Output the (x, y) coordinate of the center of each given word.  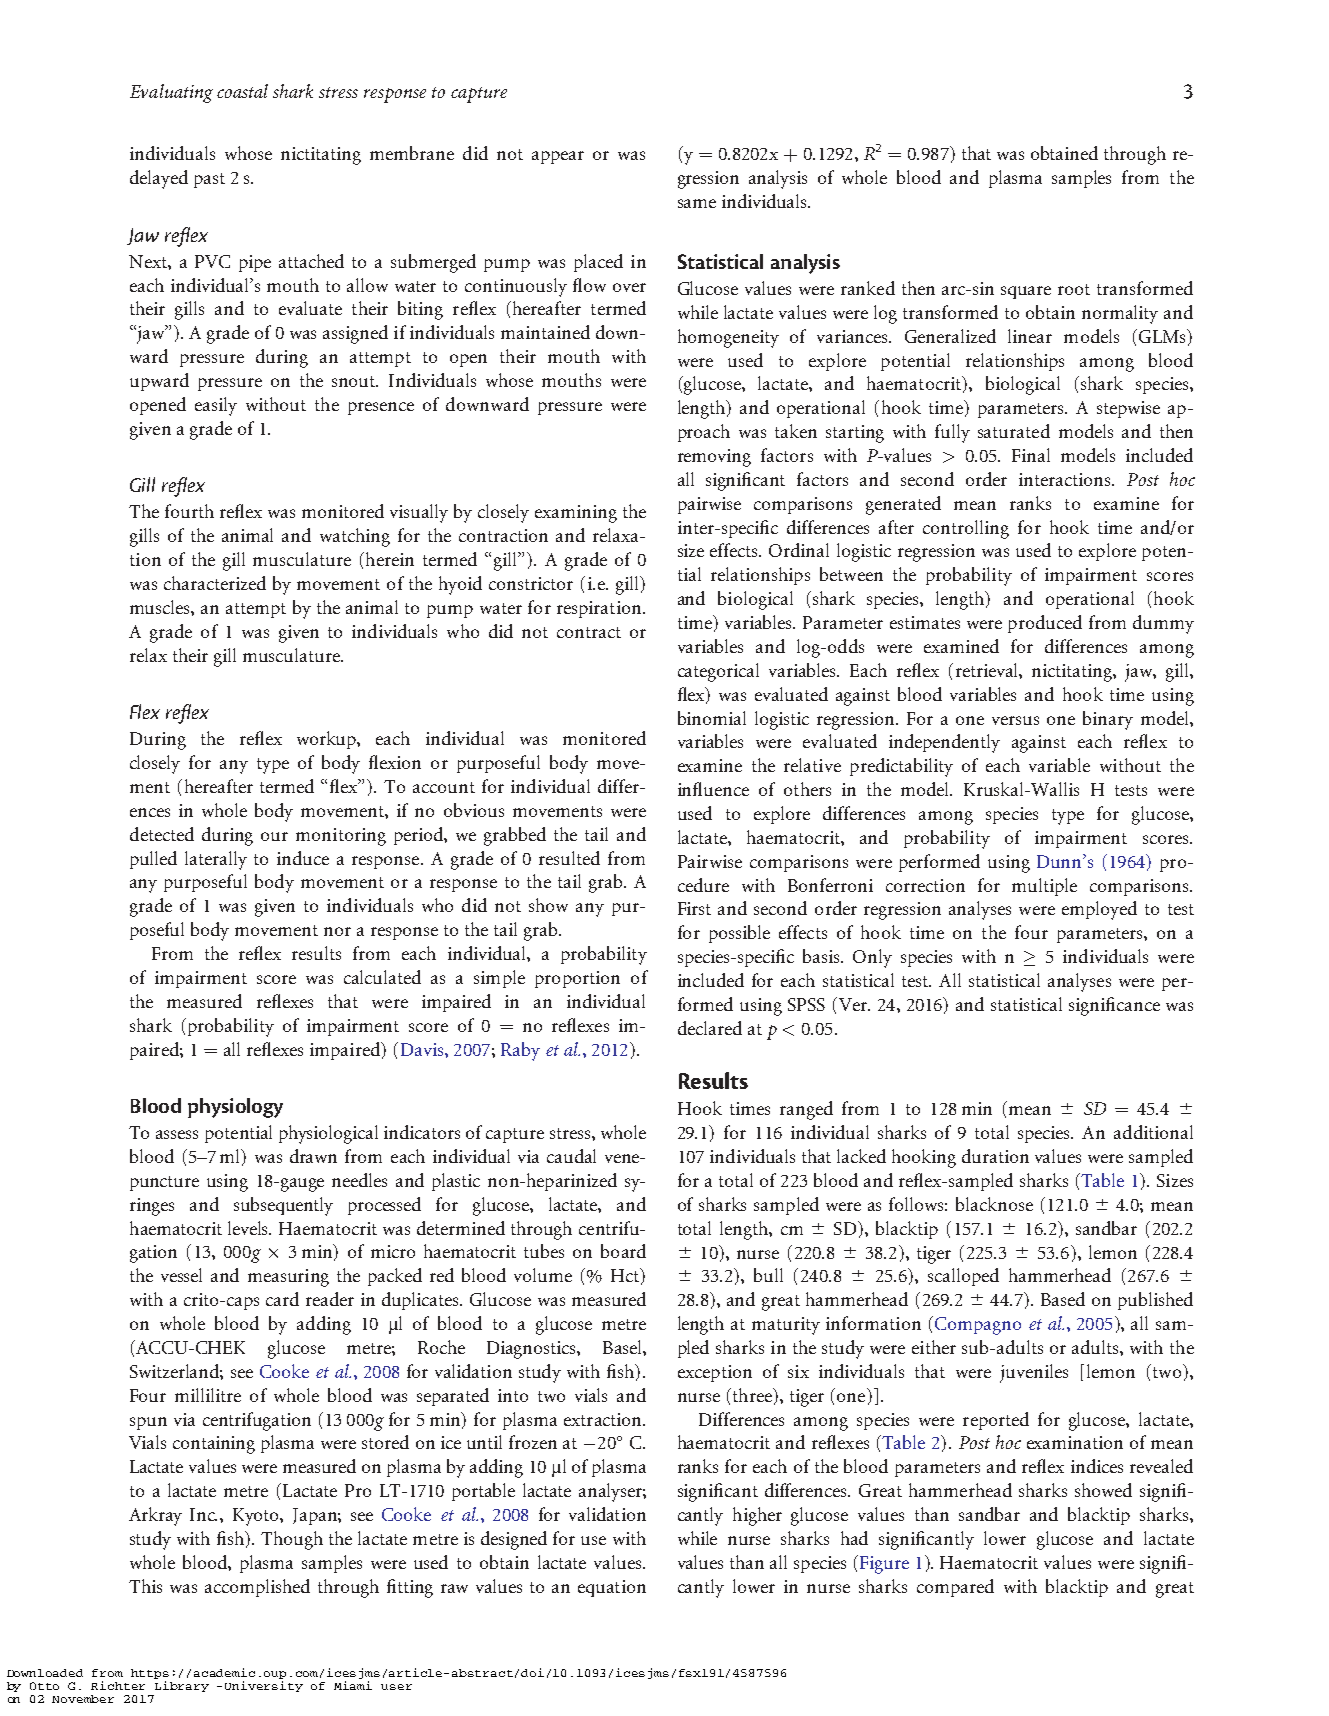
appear (558, 157)
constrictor (531, 583)
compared (955, 1588)
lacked (861, 1156)
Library (182, 1686)
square (1026, 292)
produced (1045, 624)
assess (177, 1134)
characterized (215, 583)
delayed (159, 179)
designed (514, 1540)
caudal (571, 1156)
